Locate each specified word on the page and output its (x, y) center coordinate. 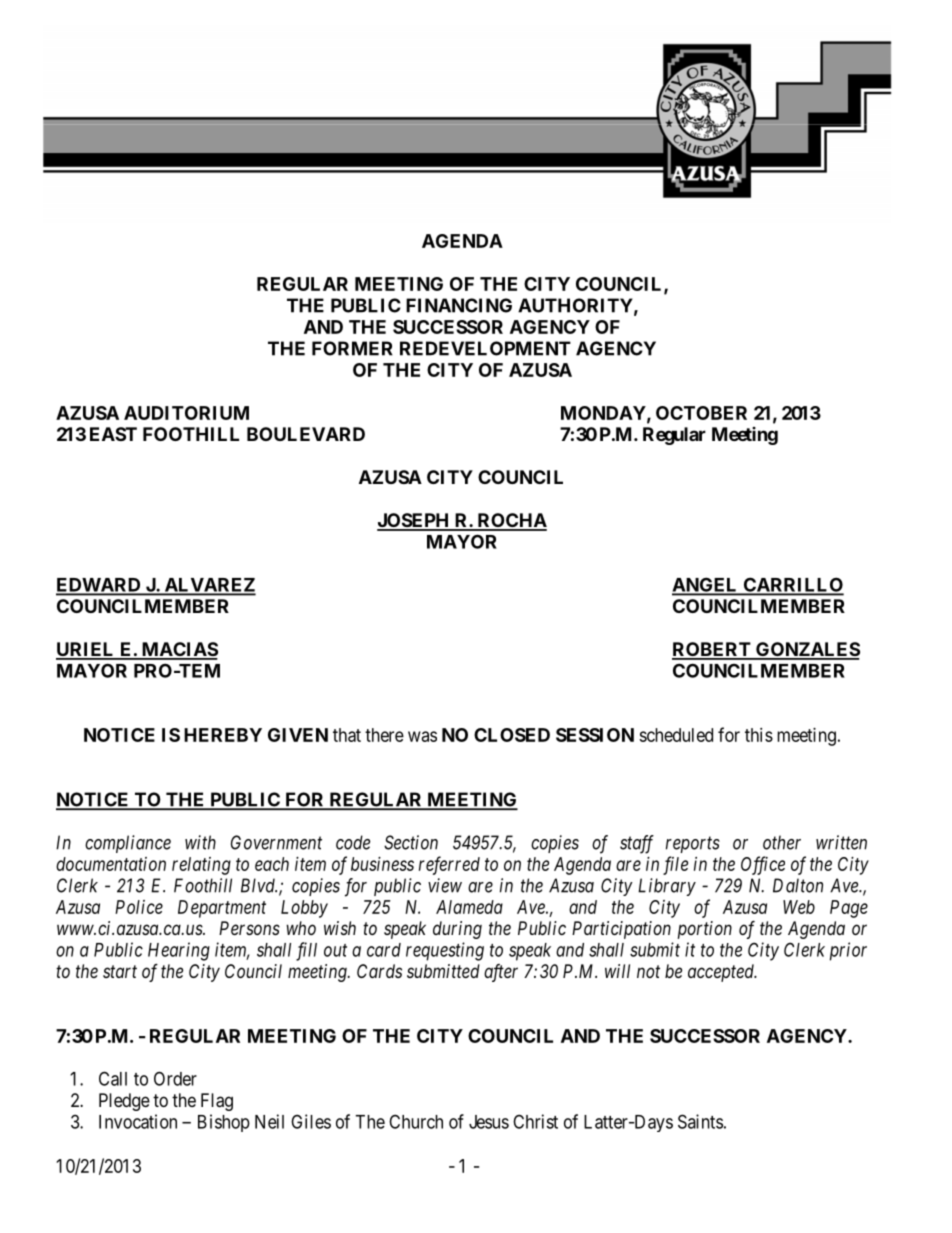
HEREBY (223, 735)
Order (175, 1078)
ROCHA (511, 521)
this (759, 735)
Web (799, 907)
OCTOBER (701, 413)
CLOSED (512, 735)
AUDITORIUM (186, 413)
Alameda (469, 907)
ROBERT (712, 650)
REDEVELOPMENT (485, 348)
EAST (113, 434)
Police (139, 907)
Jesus (489, 1122)
